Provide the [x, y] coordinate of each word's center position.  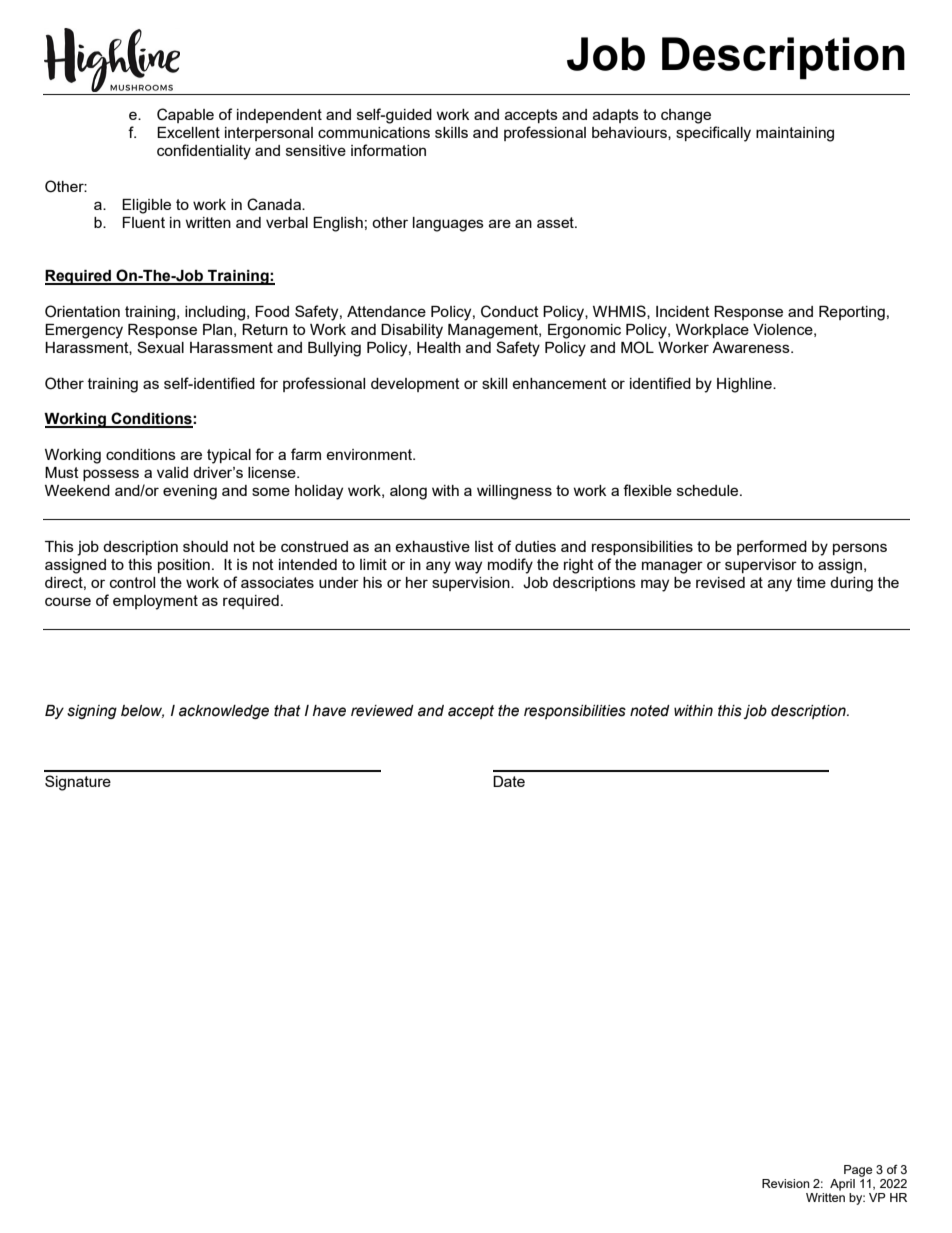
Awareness [752, 347]
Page [858, 1171]
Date [509, 781]
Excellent [188, 132]
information [388, 150]
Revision [786, 1183]
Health [439, 347]
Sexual [160, 347]
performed [772, 547]
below [142, 711]
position [184, 566]
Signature [78, 783]
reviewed [382, 711]
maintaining [795, 134]
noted [650, 711]
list [484, 546]
